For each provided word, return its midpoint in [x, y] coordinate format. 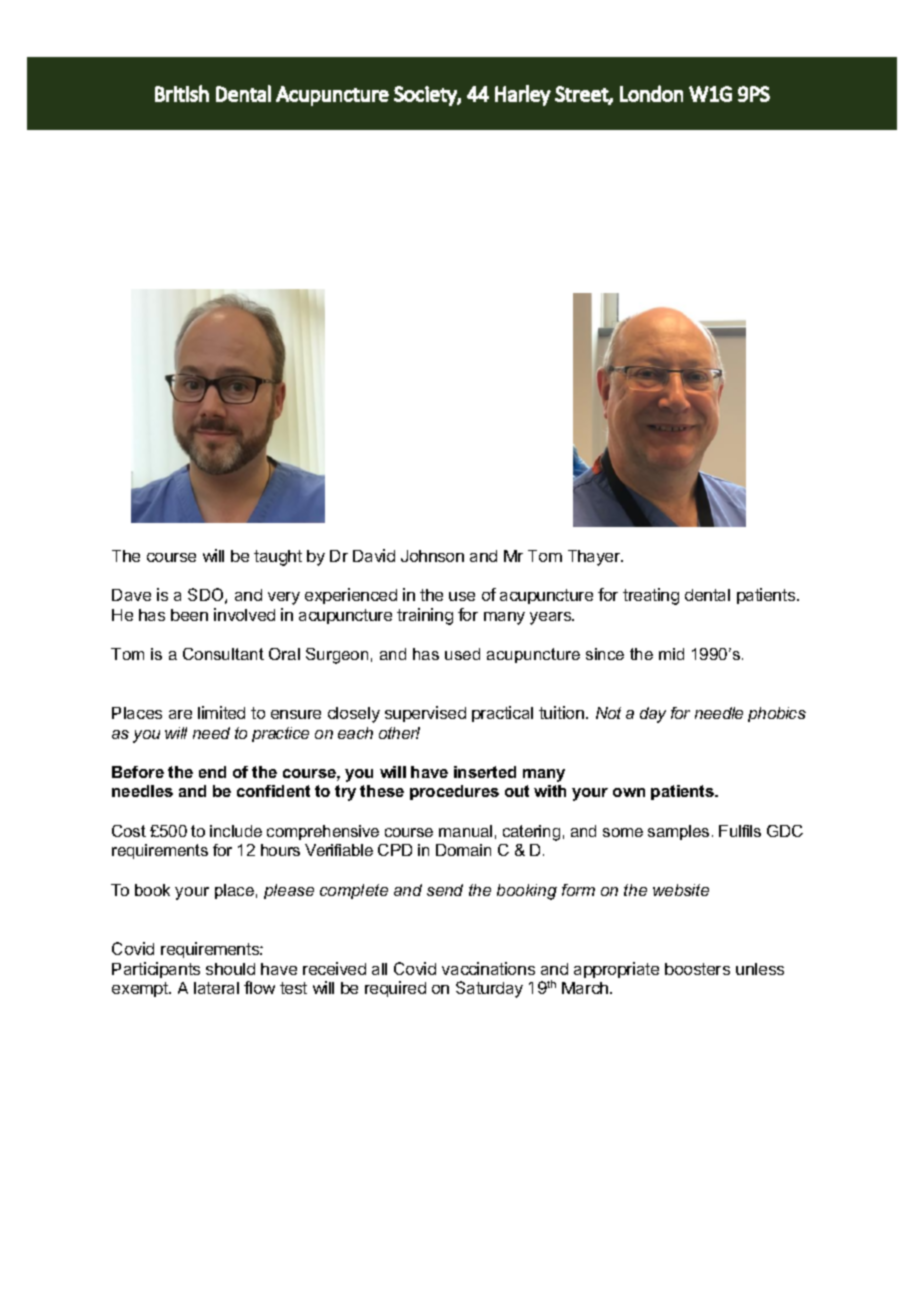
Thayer [595, 558]
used [462, 654]
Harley [523, 95]
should [230, 969]
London [651, 93]
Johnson [432, 556]
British [182, 93]
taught [278, 558]
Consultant [223, 654]
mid [671, 654]
